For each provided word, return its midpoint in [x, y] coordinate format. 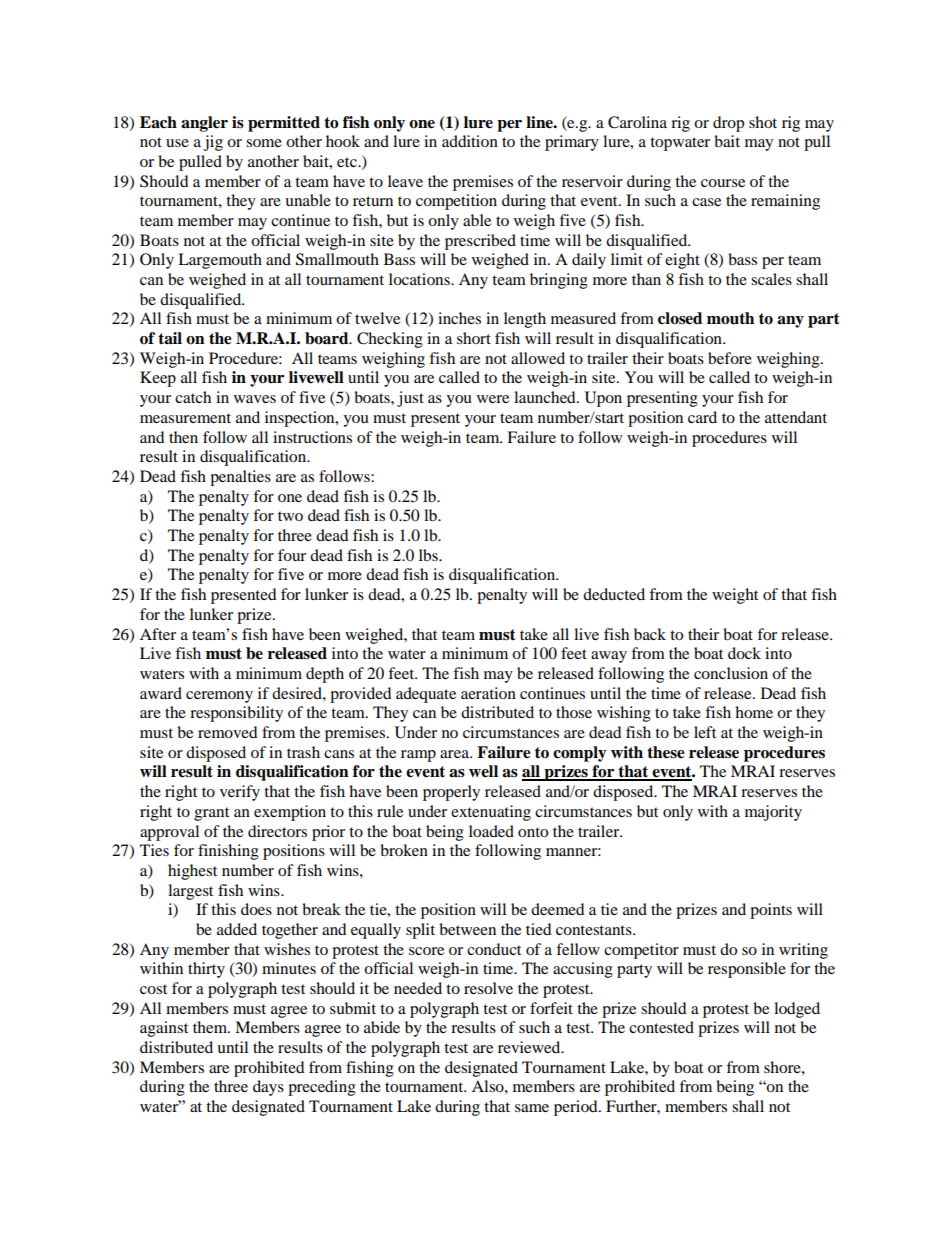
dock [744, 653]
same [532, 1108]
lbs [429, 555]
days [268, 1088]
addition [470, 141]
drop [728, 124]
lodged [797, 1010]
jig [213, 143]
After [158, 634]
